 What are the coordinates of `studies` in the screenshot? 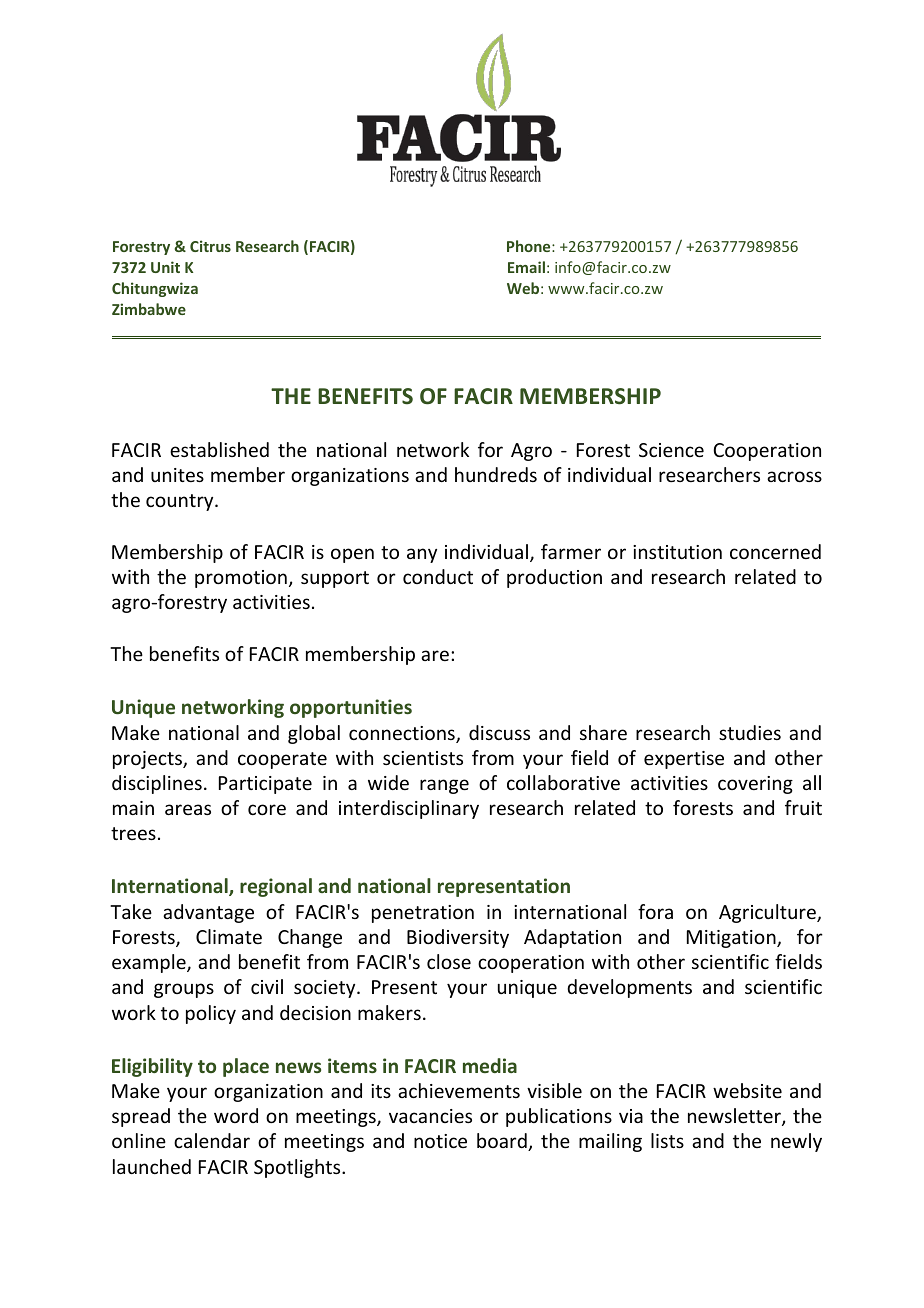 It's located at (750, 732).
